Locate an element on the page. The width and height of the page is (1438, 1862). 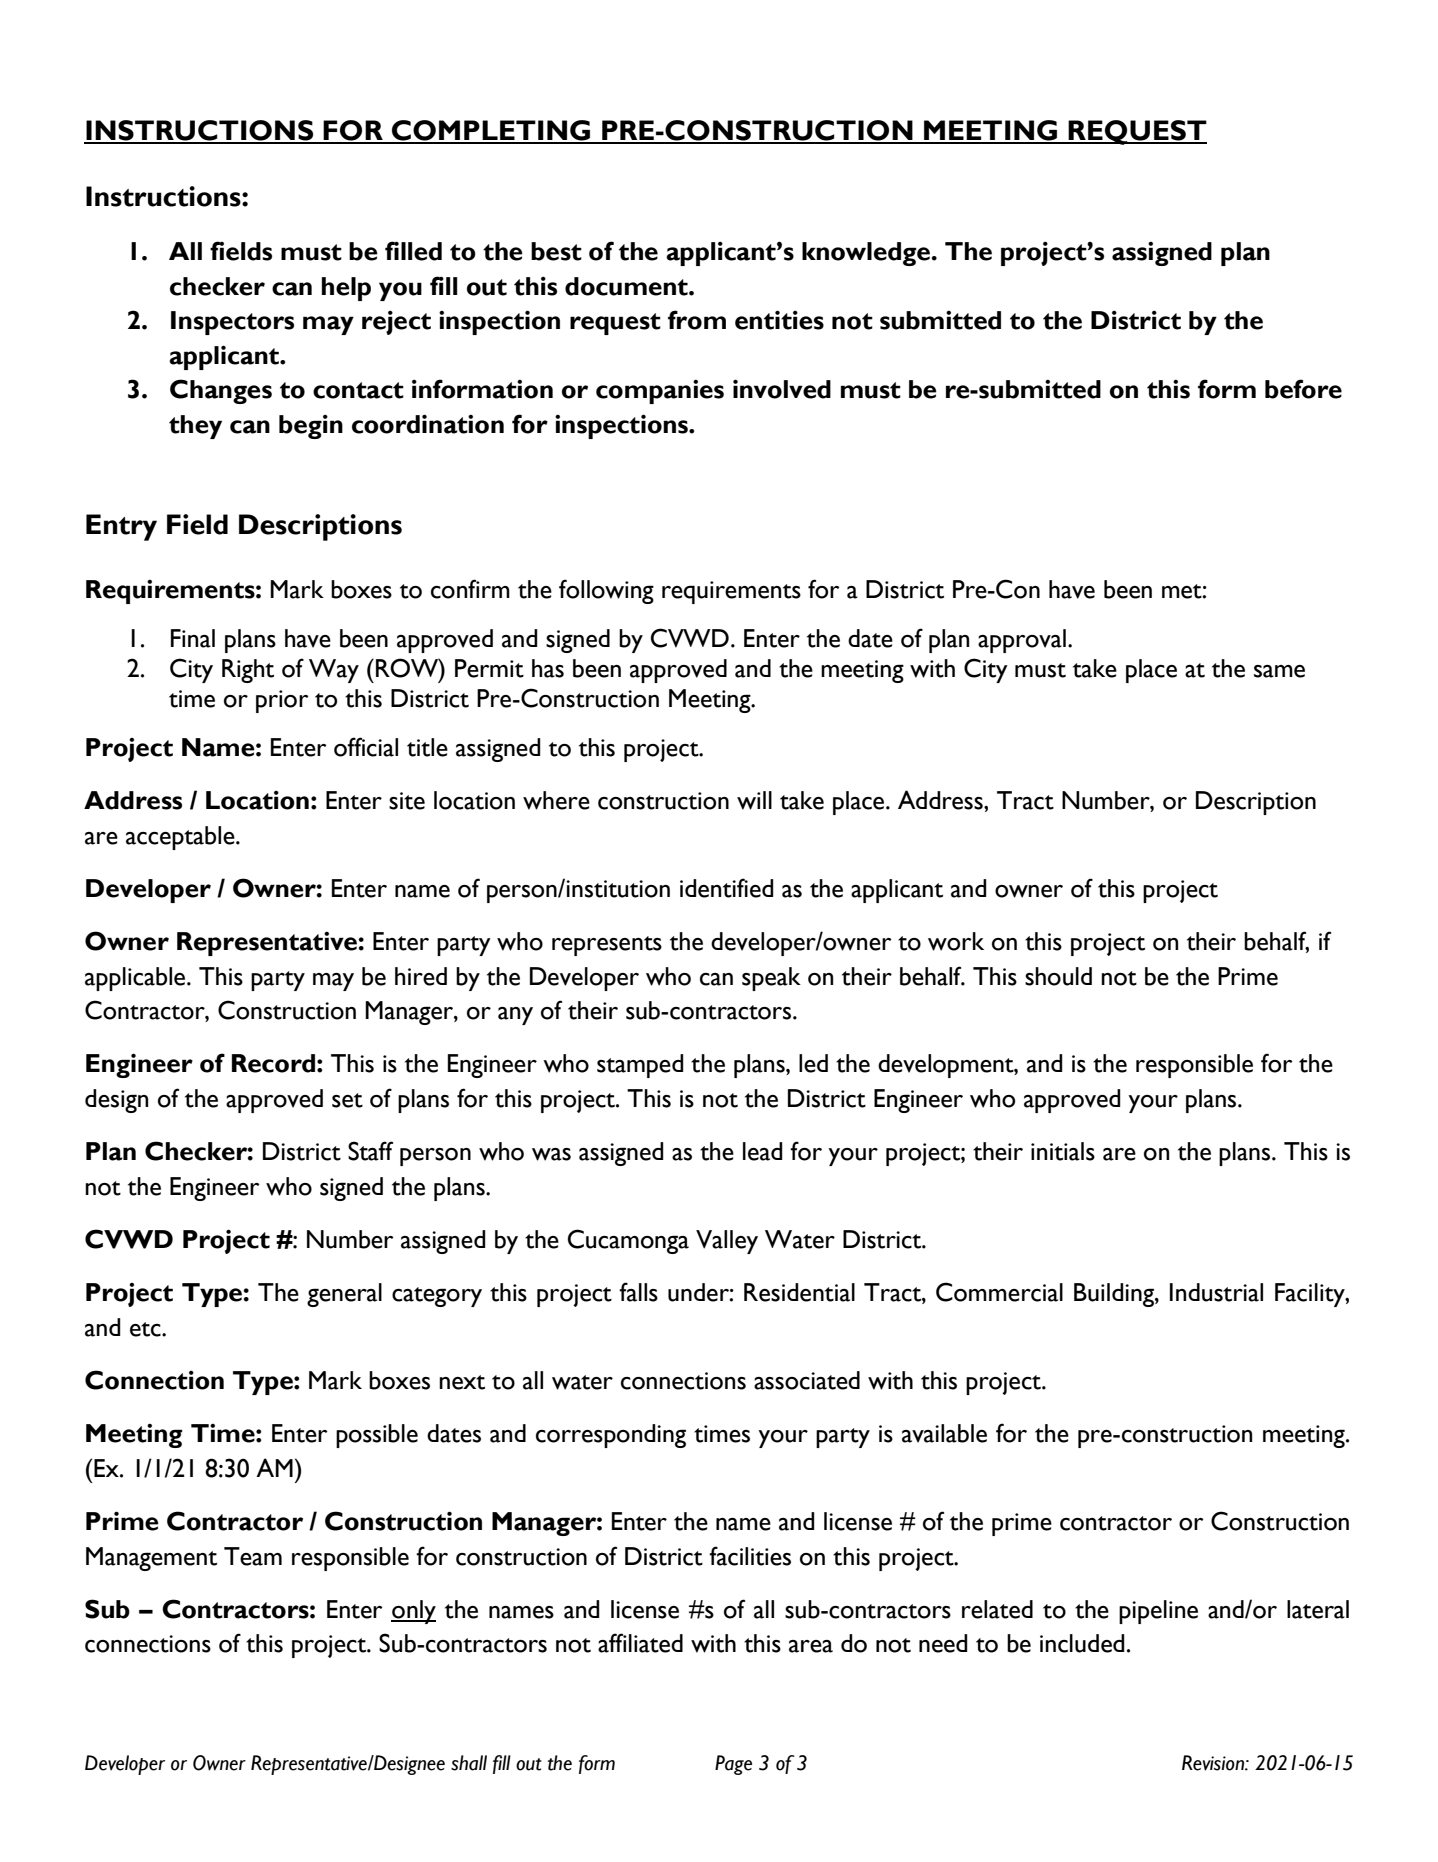
companies is located at coordinates (660, 392).
